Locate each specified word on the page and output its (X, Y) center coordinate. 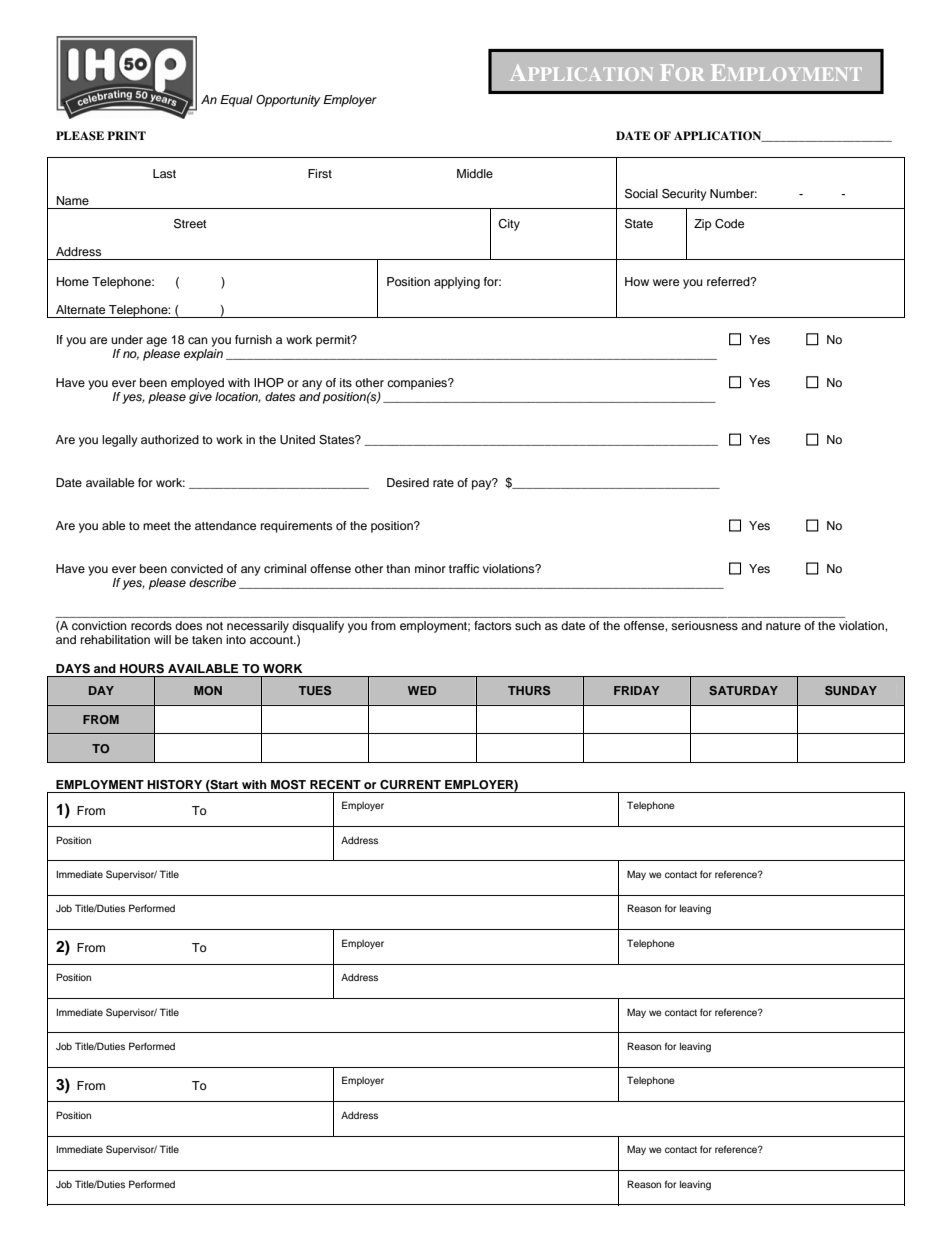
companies (418, 384)
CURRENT (410, 785)
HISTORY (174, 785)
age (156, 342)
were (666, 282)
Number (733, 193)
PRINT (126, 135)
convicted (197, 568)
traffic (464, 568)
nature (783, 626)
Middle (475, 173)
